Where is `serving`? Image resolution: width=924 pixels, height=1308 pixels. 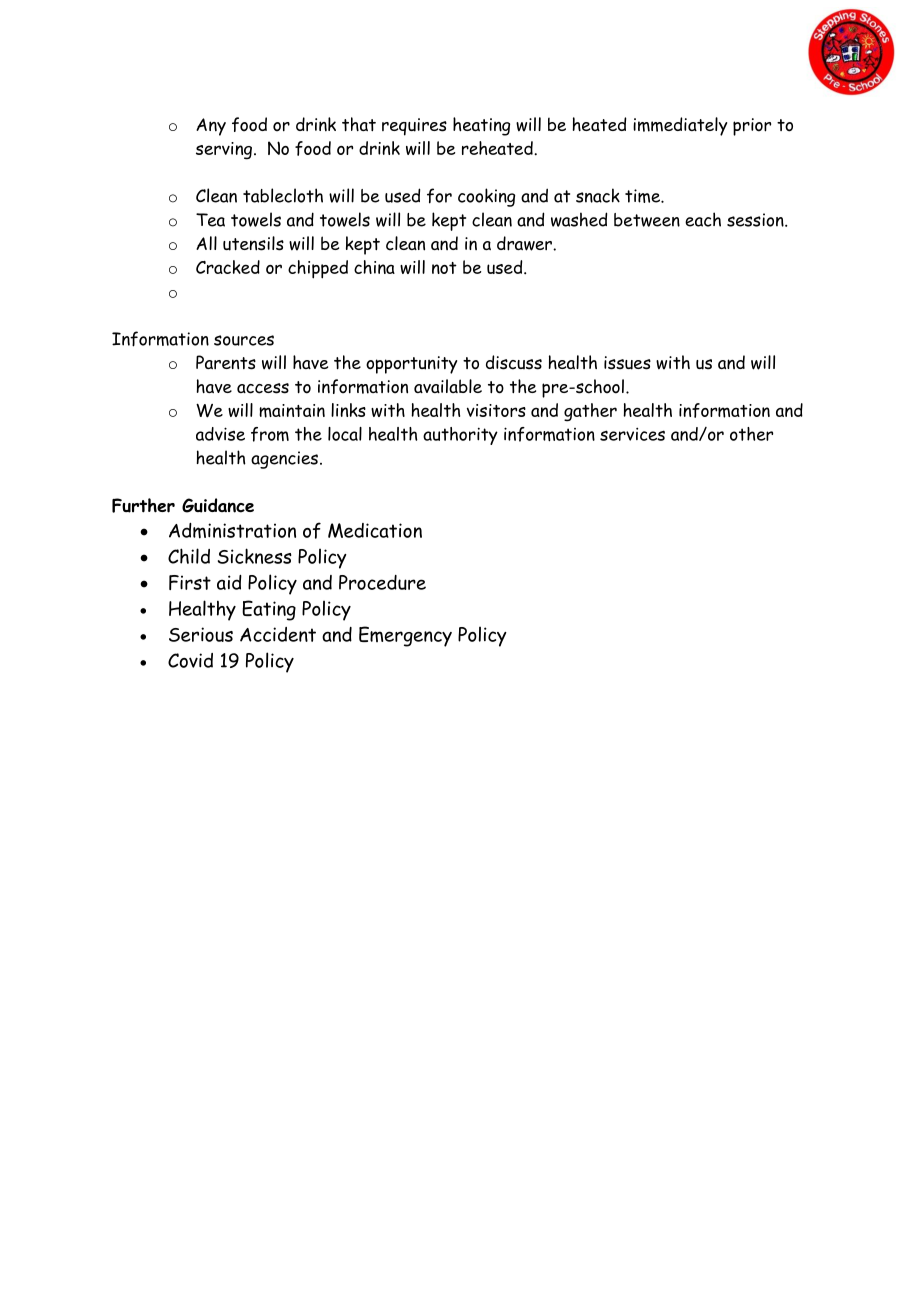 serving is located at coordinates (225, 151).
